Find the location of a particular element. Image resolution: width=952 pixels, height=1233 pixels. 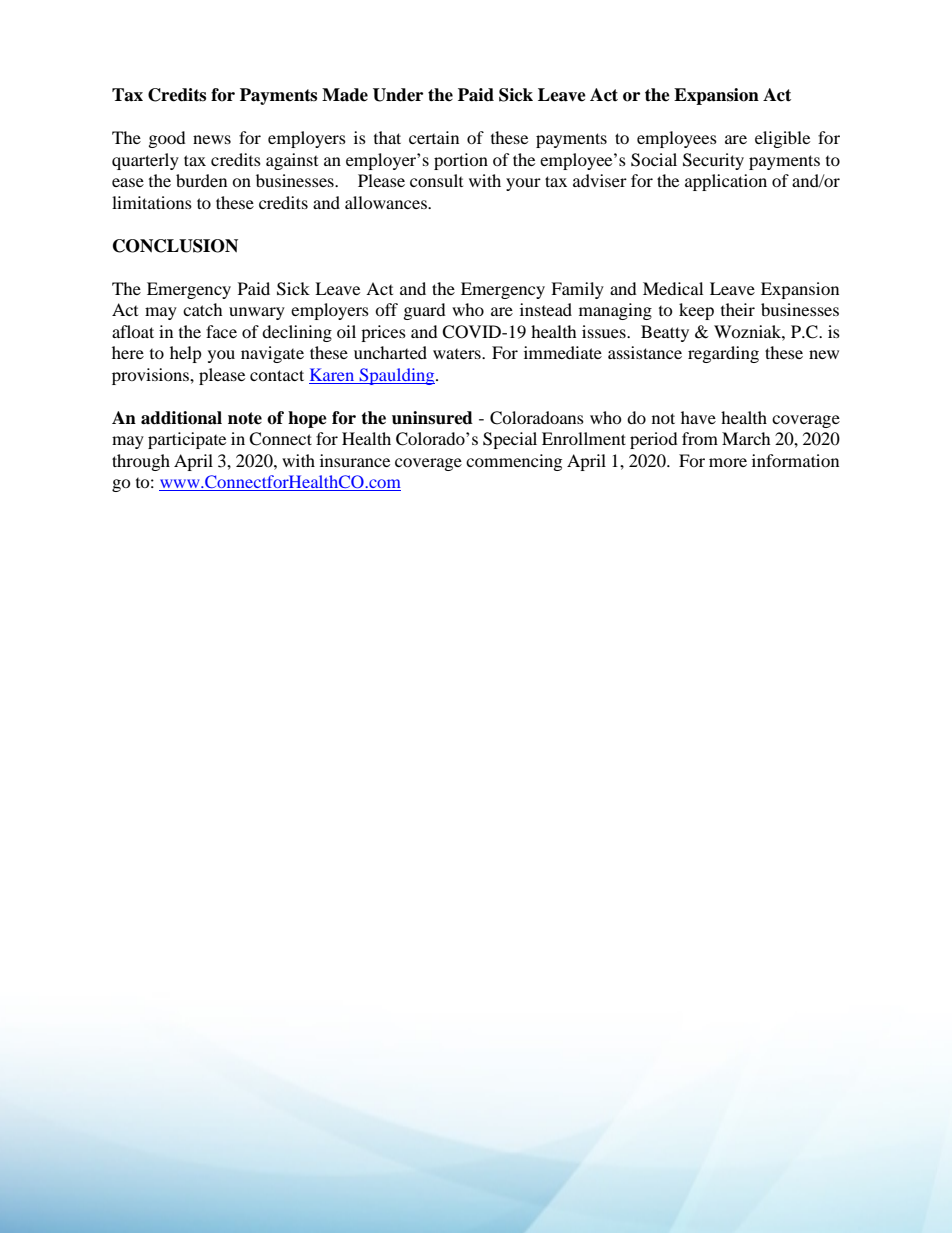

news is located at coordinates (212, 139).
